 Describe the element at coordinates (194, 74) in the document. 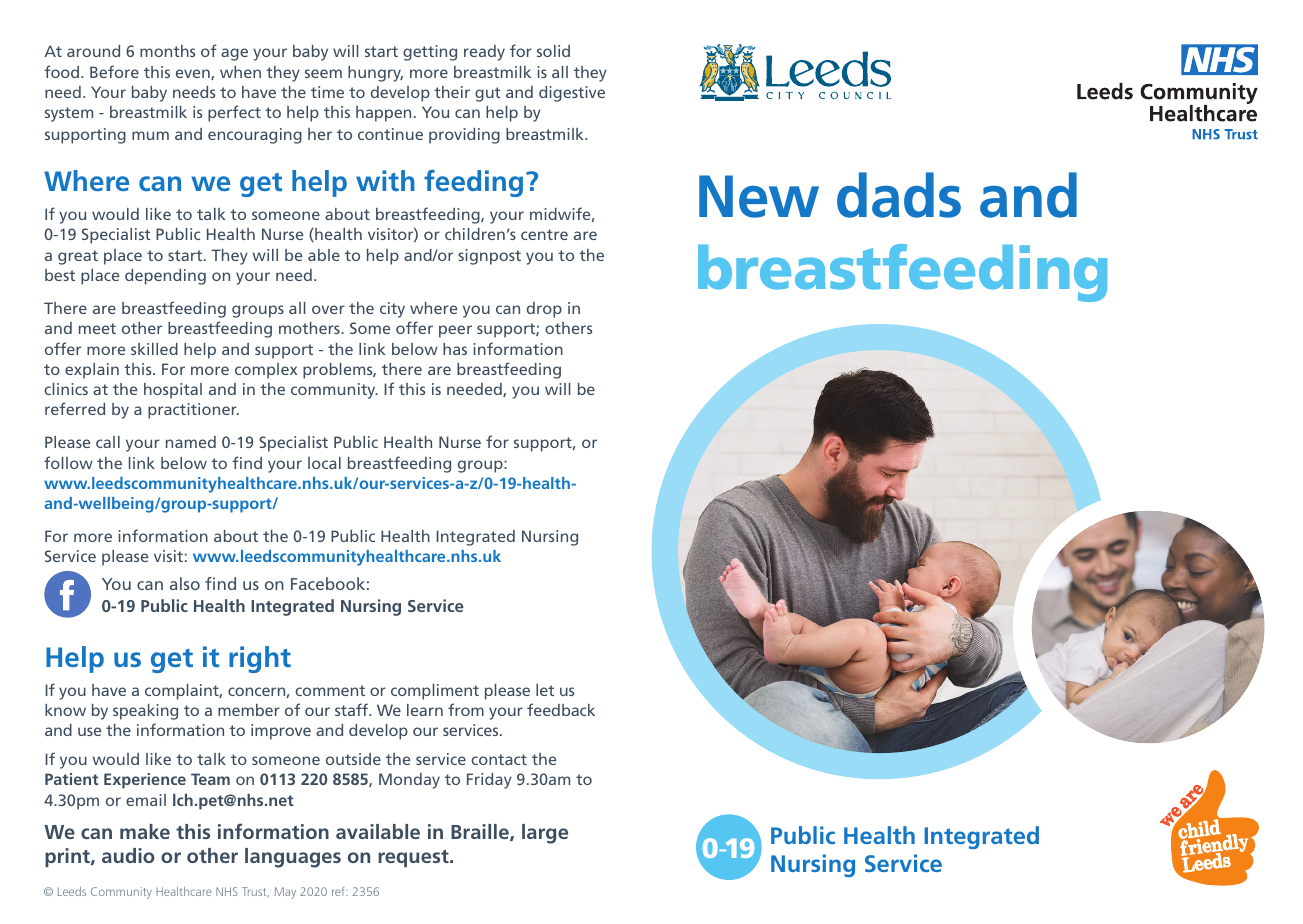

I see `even` at that location.
